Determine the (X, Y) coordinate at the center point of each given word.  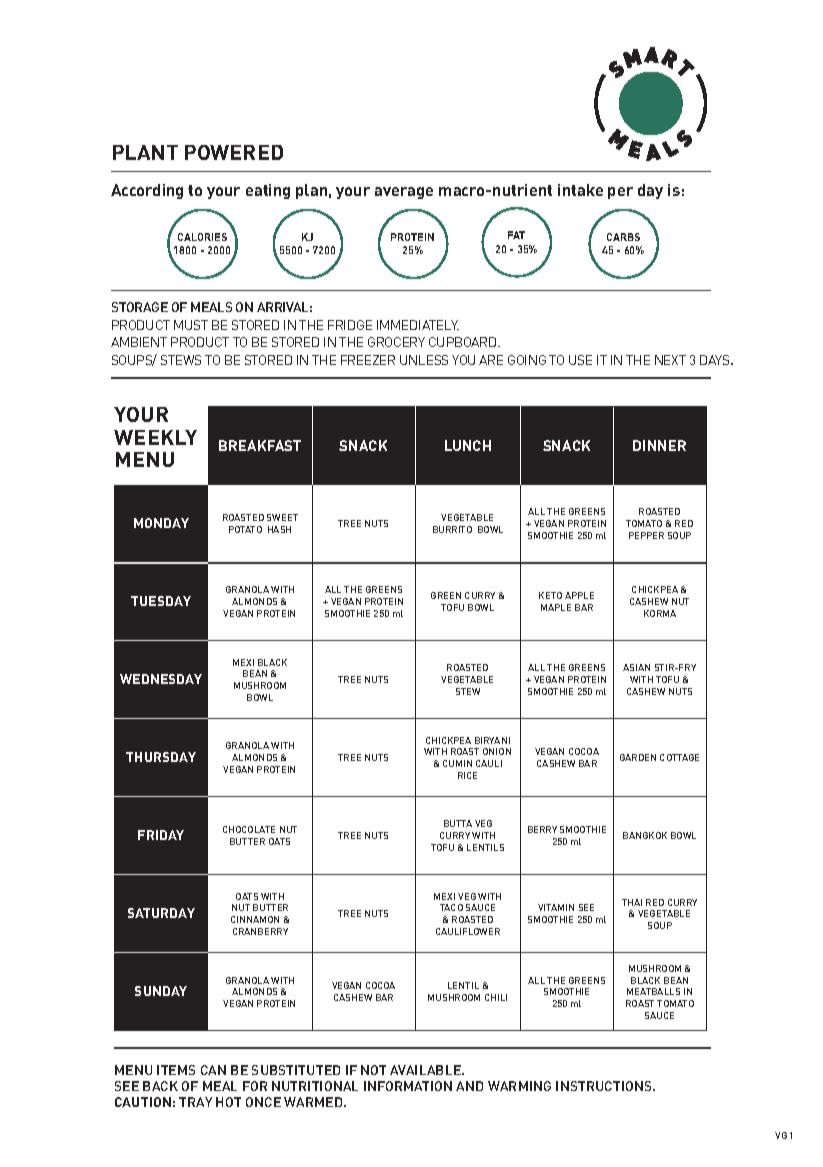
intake (580, 190)
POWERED (234, 152)
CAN (213, 1070)
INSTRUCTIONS (605, 1086)
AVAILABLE (426, 1070)
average (404, 193)
